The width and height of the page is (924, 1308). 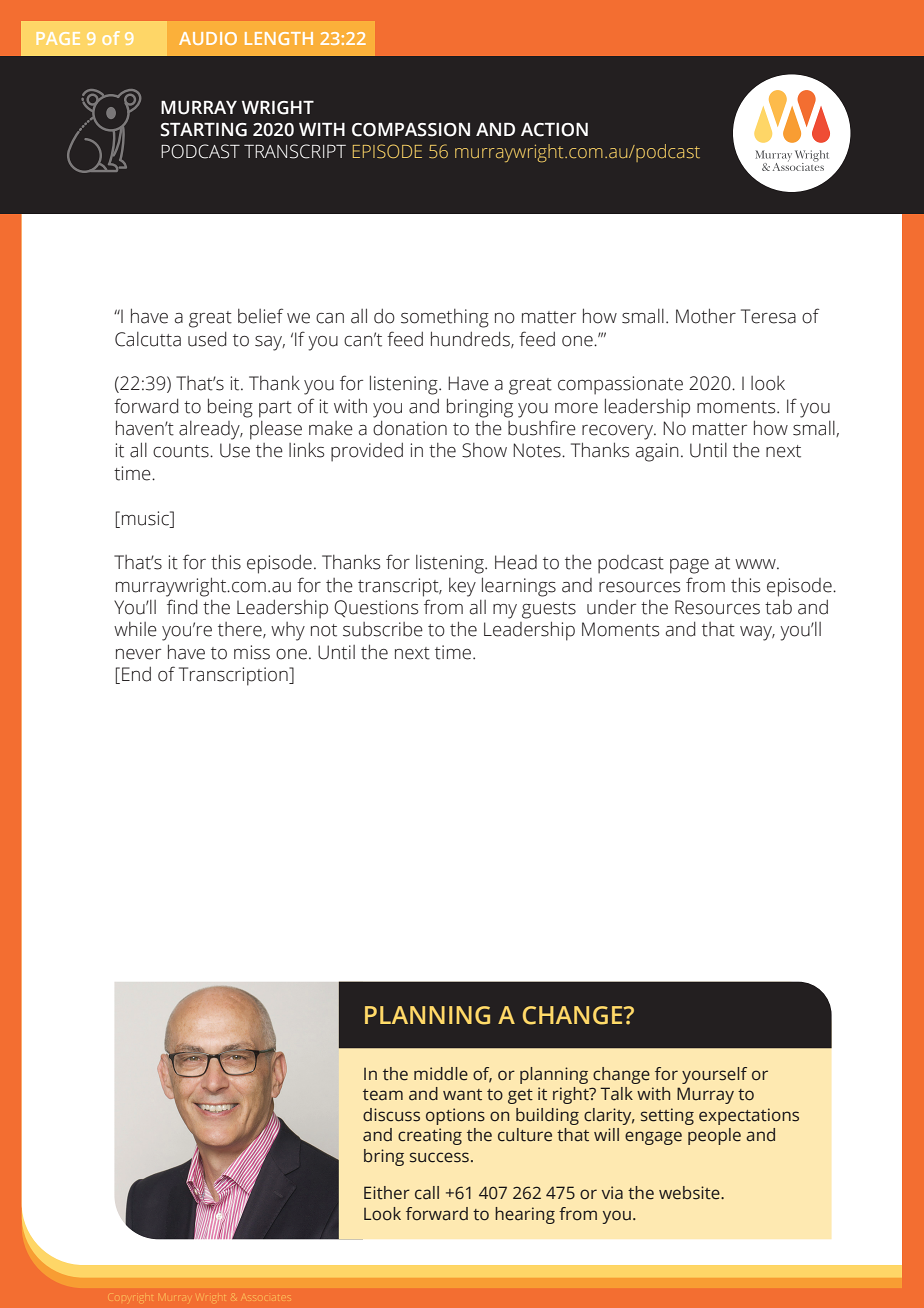 What do you see at coordinates (207, 339) in the page?
I see `used` at bounding box center [207, 339].
